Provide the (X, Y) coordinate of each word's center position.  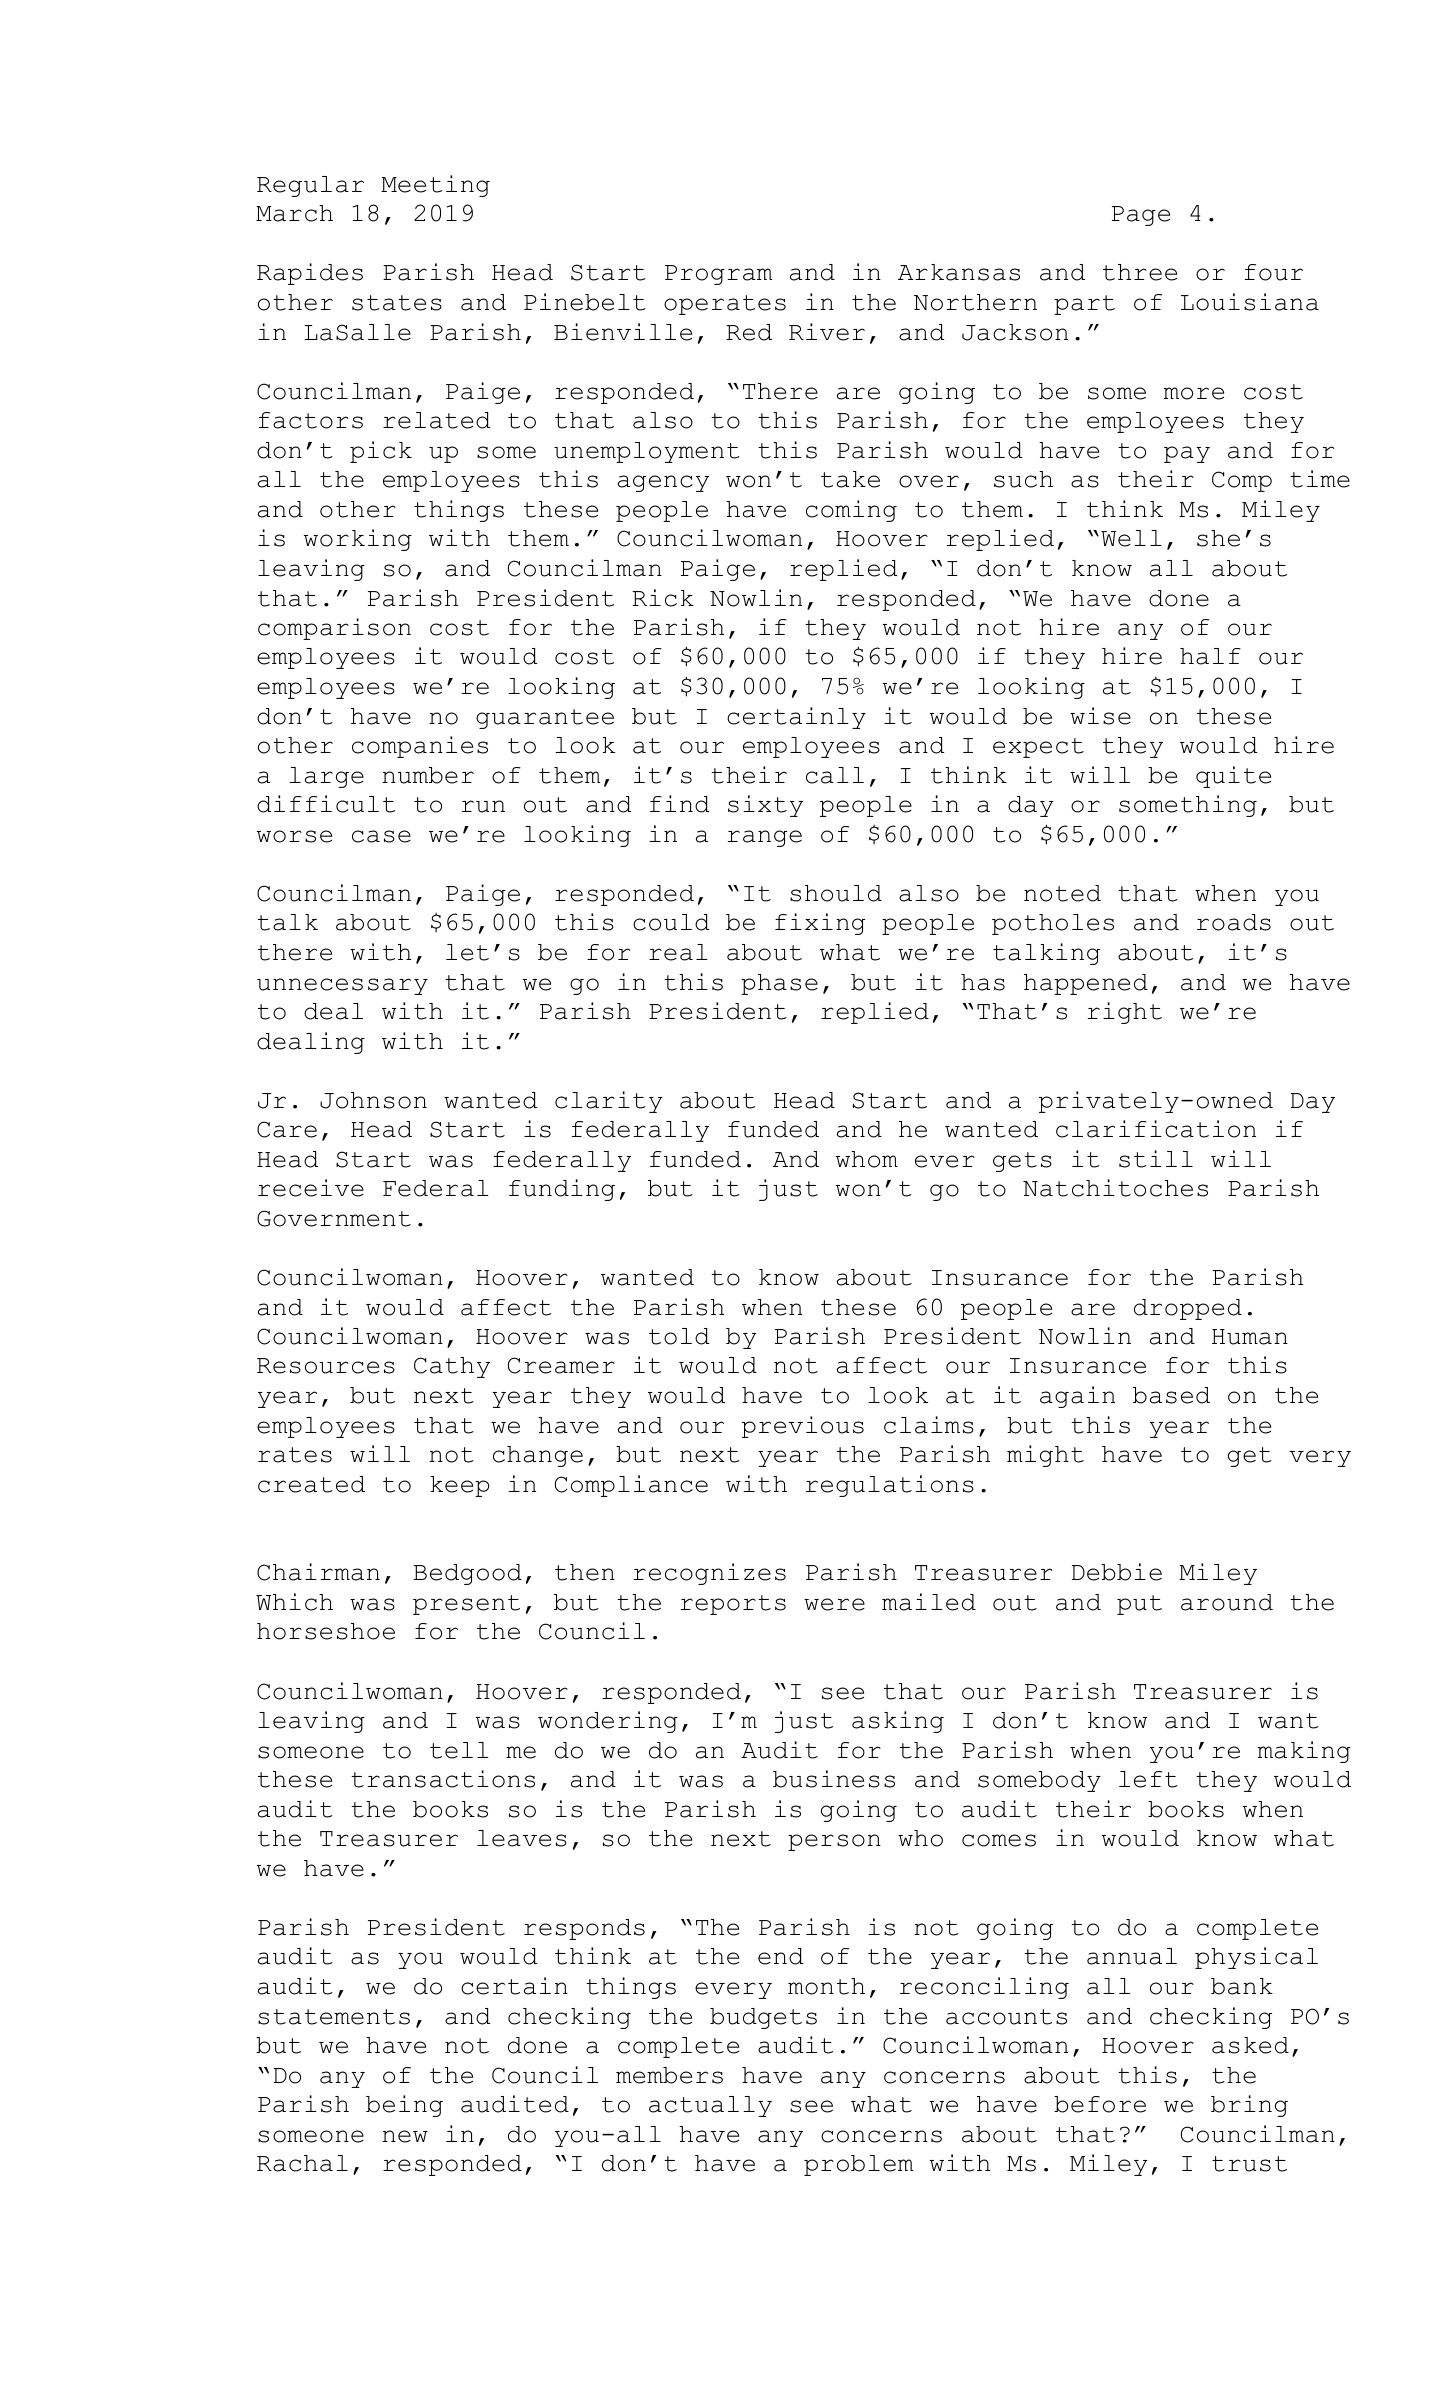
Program (718, 275)
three (1140, 272)
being (404, 2106)
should (836, 893)
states (397, 303)
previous (803, 1427)
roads (1234, 922)
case (381, 836)
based (1171, 1395)
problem (858, 2165)
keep (460, 1486)
